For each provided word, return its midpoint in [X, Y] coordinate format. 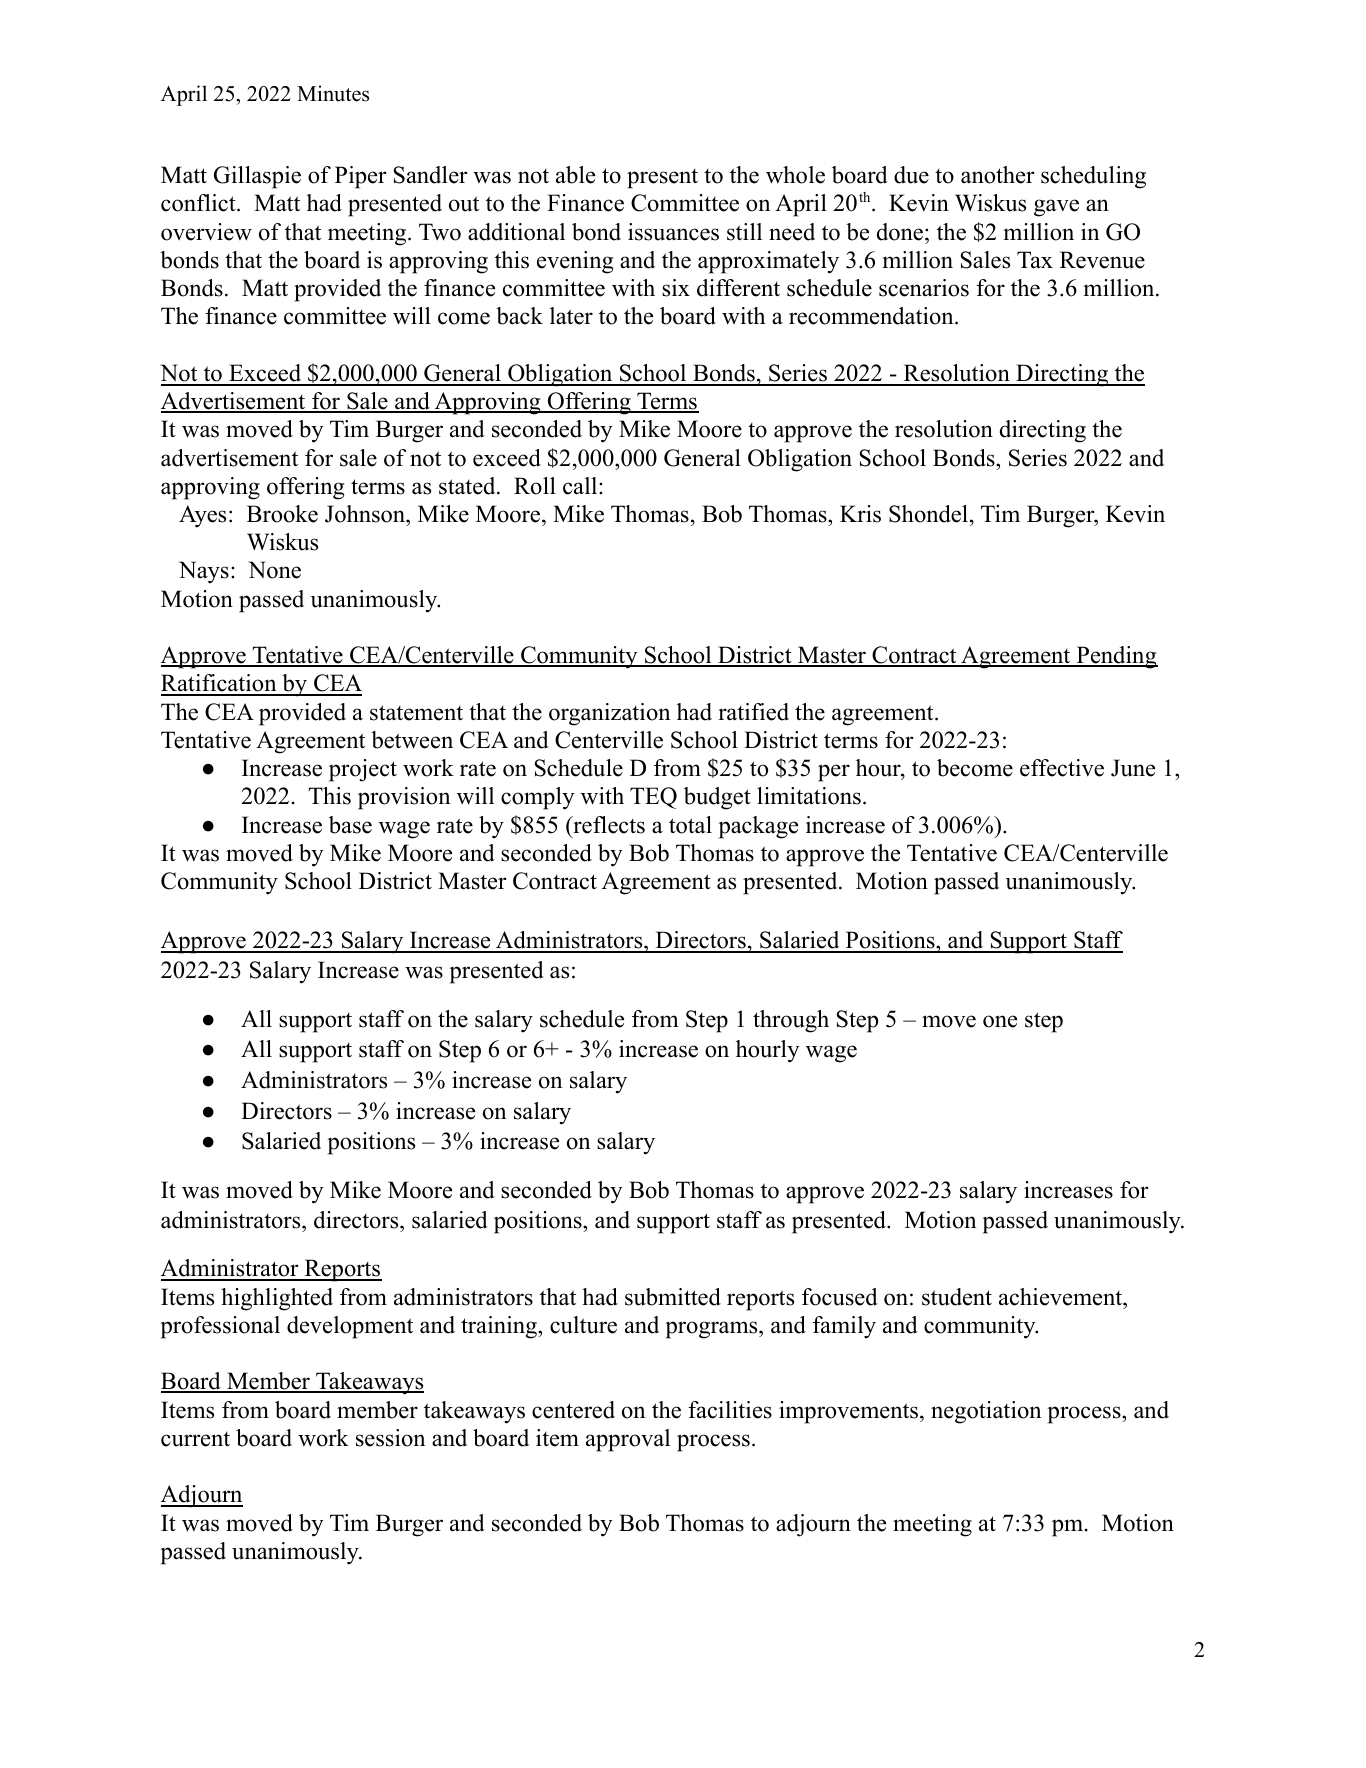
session [390, 1438]
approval [628, 1440]
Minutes [333, 93]
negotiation [986, 1412]
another [997, 175]
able [575, 175]
